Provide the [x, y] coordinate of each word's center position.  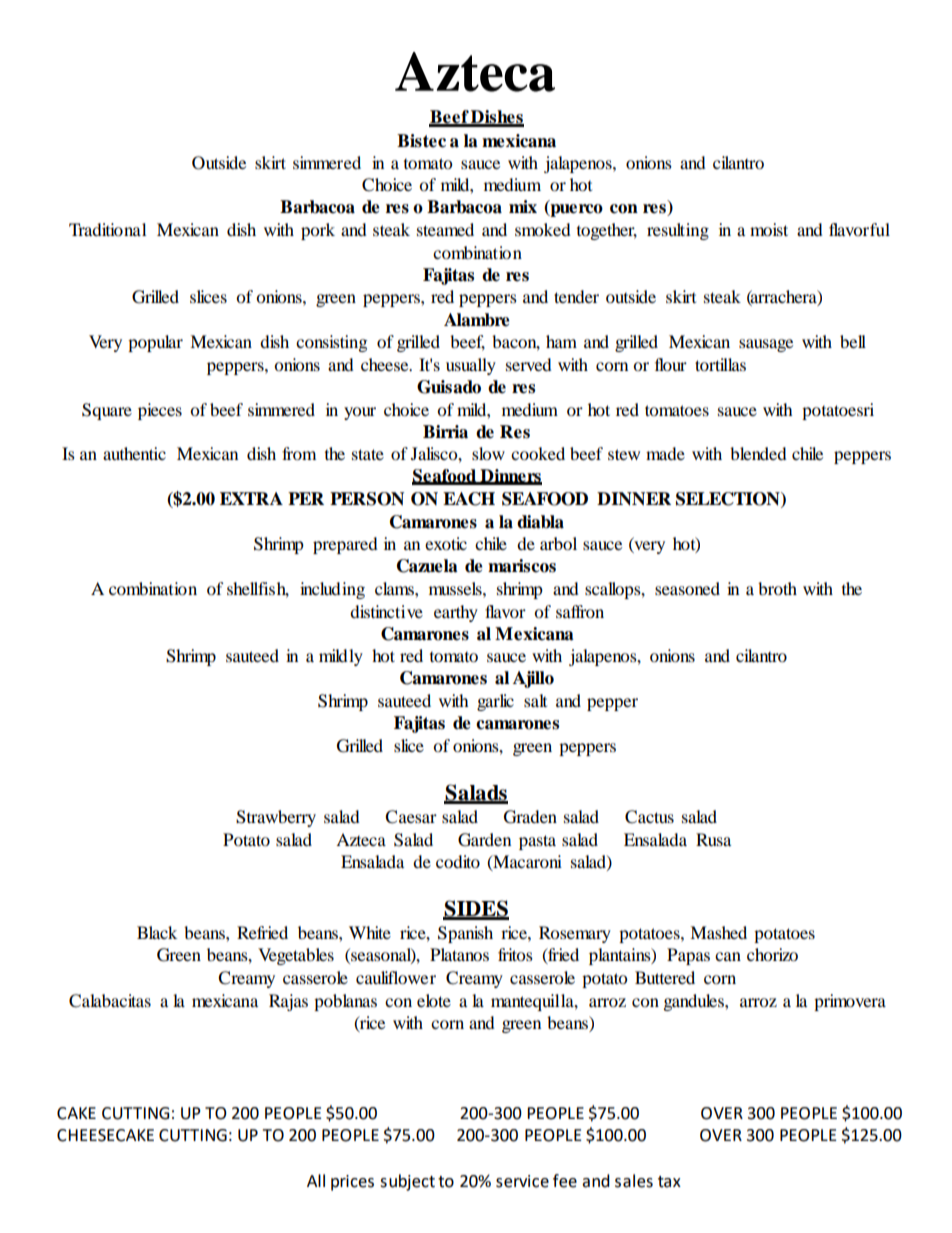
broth [777, 588]
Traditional [107, 229]
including [332, 590]
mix [523, 206]
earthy [456, 613]
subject [407, 1182]
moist [769, 229]
